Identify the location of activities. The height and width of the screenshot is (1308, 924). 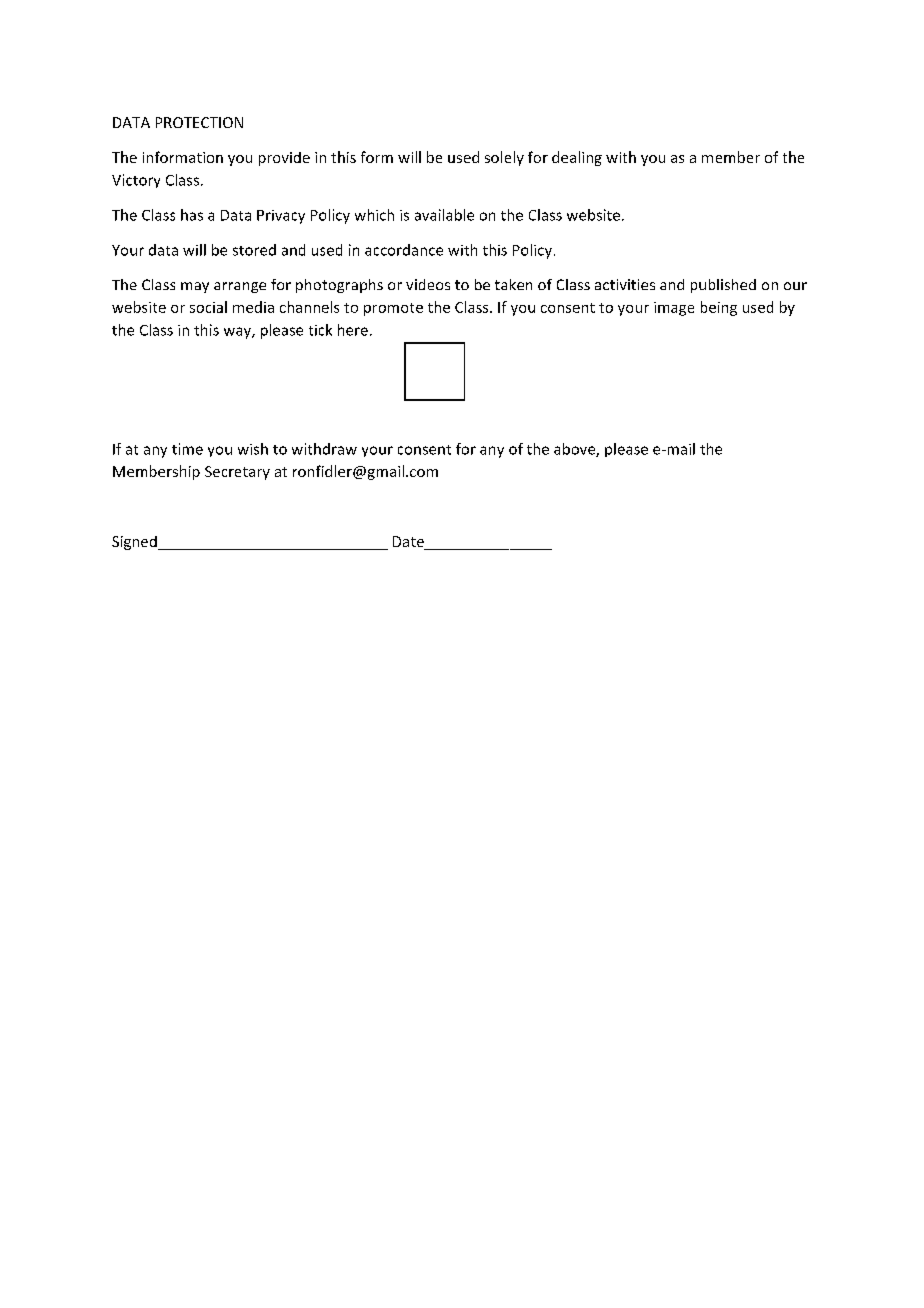
(625, 284).
